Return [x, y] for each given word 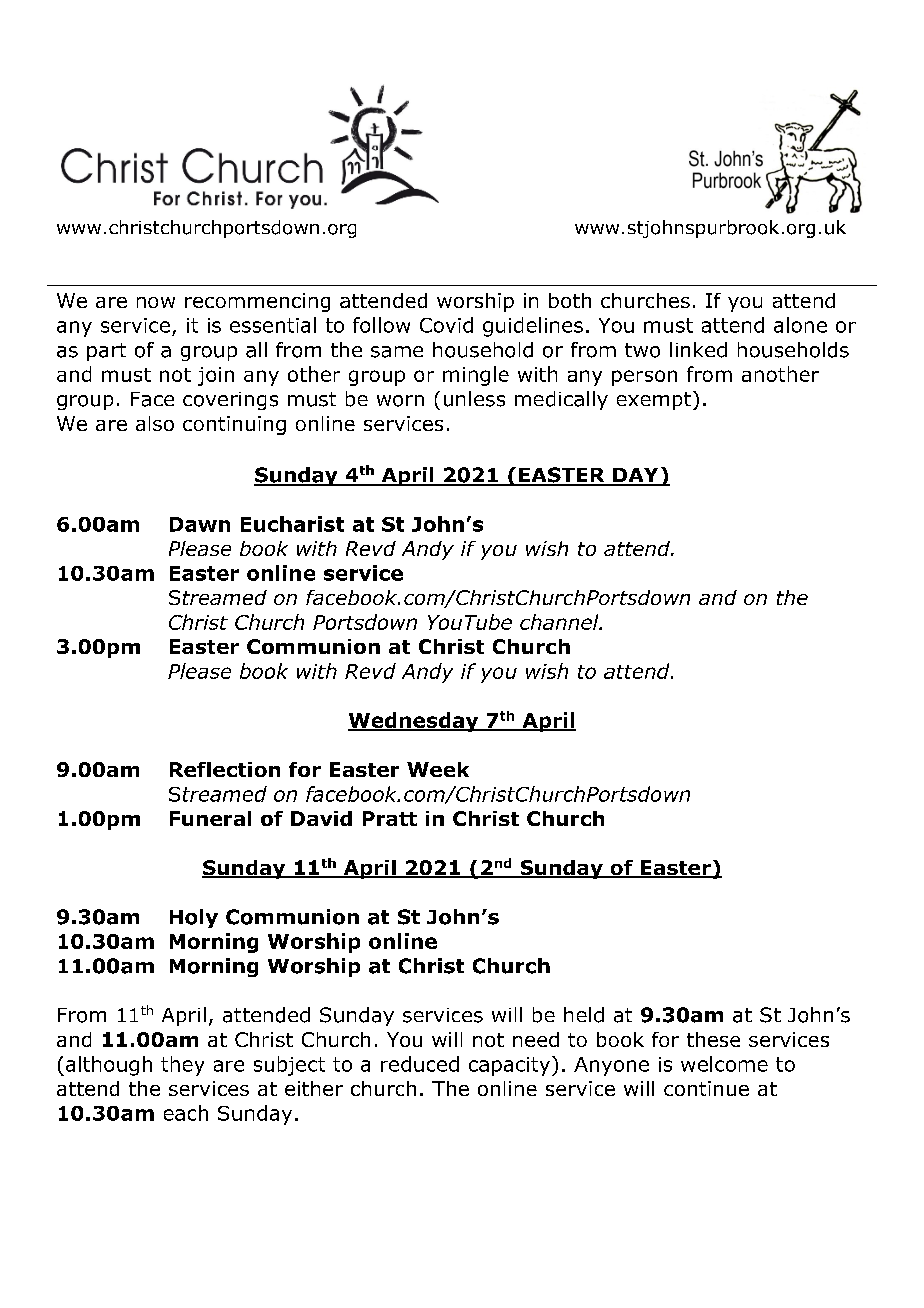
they [182, 1066]
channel [560, 622]
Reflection [225, 769]
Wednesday [414, 722]
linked [698, 350]
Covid [446, 325]
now [156, 302]
